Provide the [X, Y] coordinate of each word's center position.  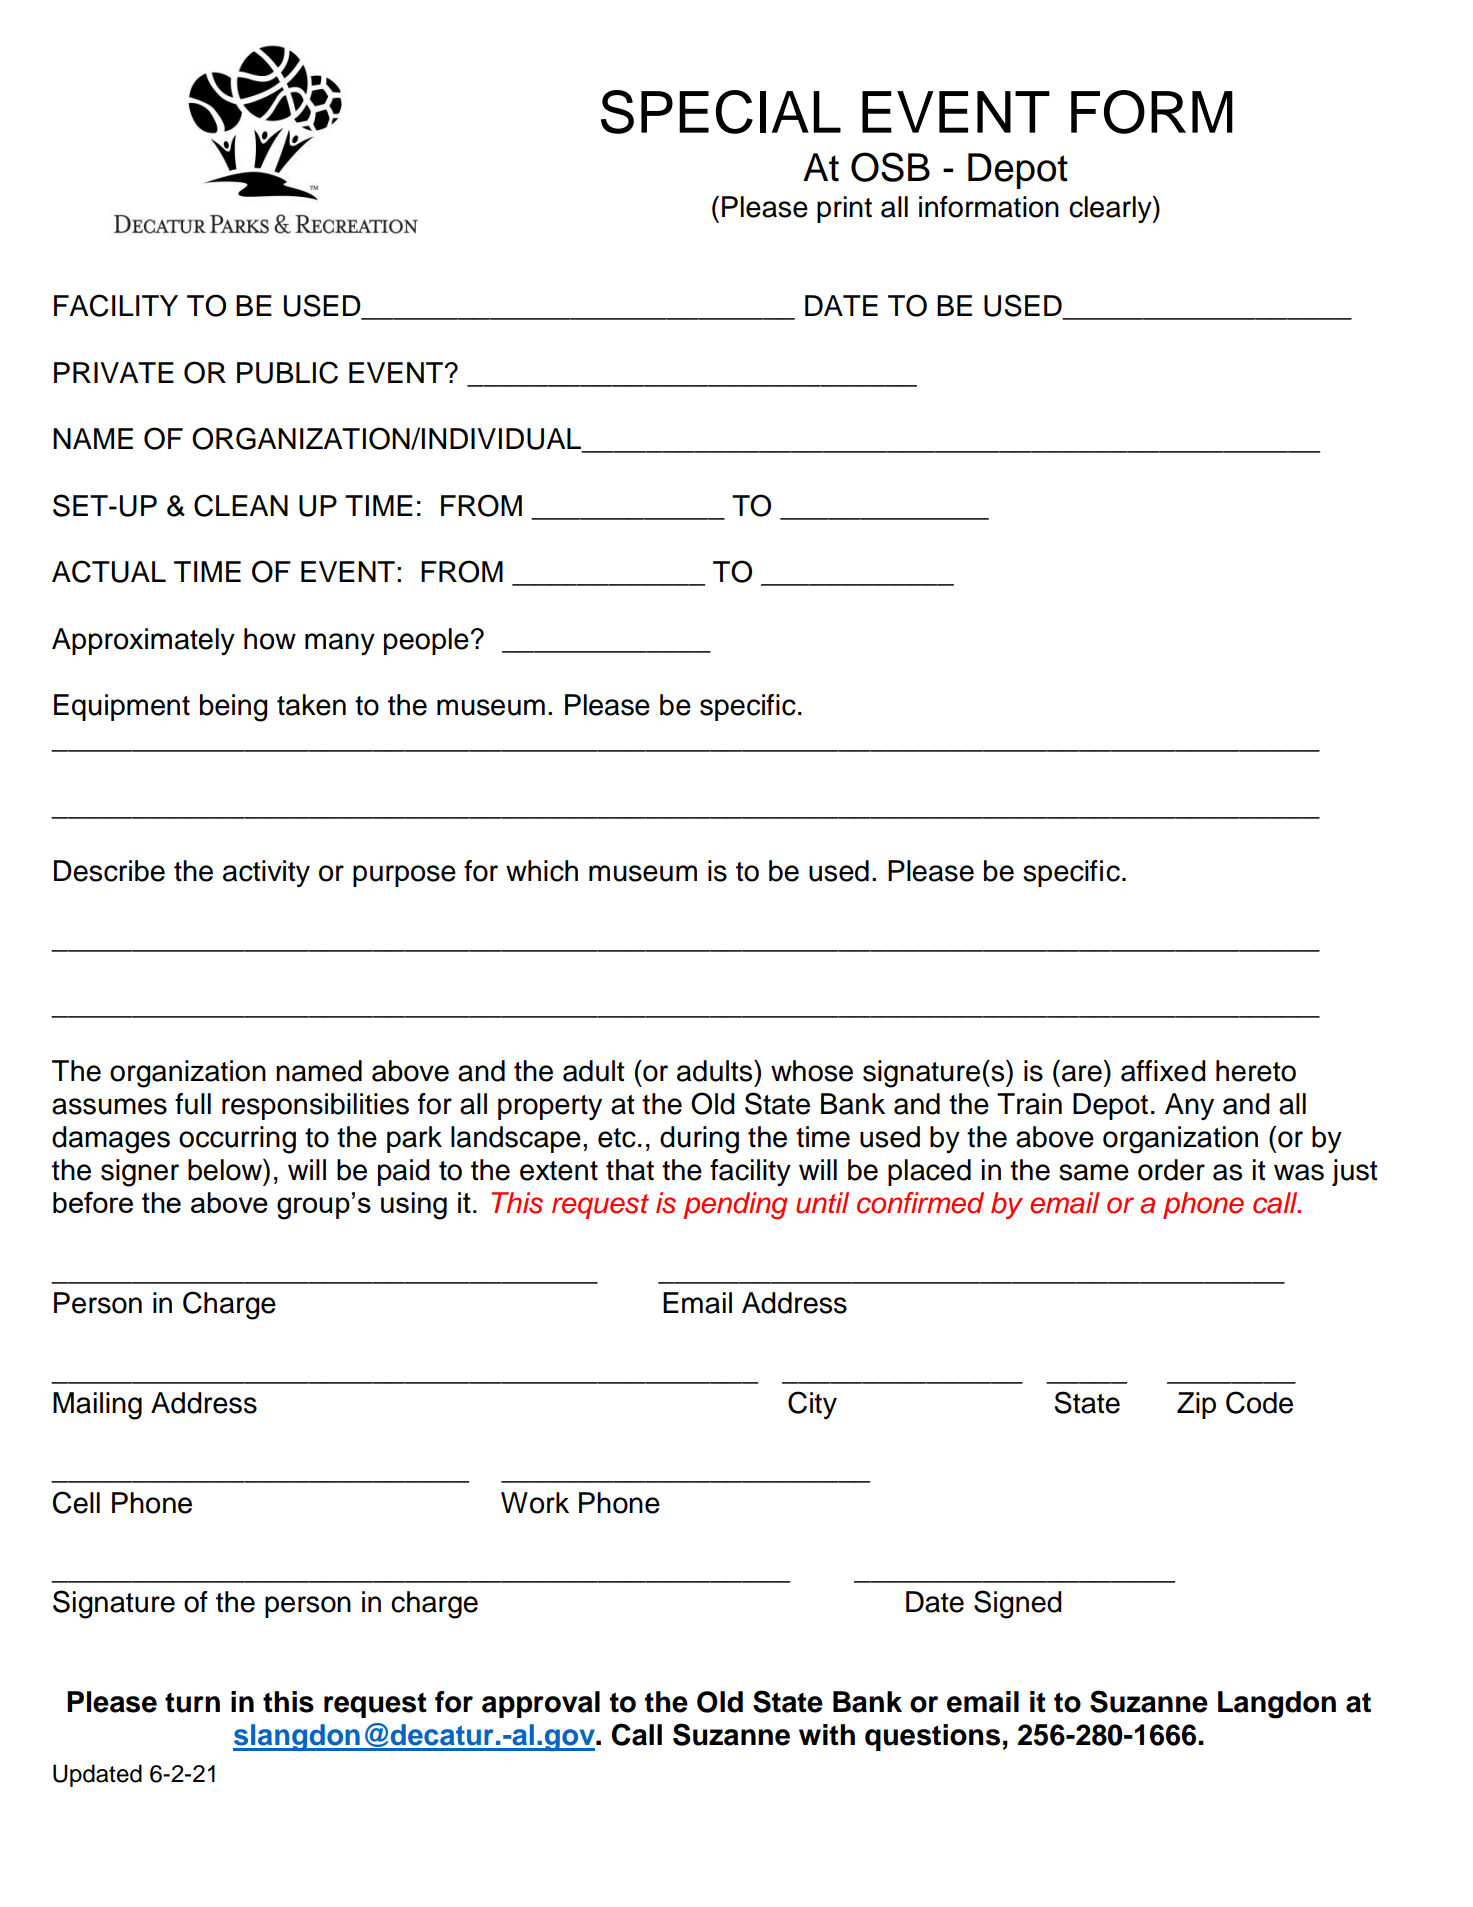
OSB [890, 167]
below [226, 1170]
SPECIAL [721, 112]
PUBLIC [287, 372]
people [426, 641]
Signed [1017, 1604]
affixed [1163, 1071]
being [233, 708]
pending [735, 1206]
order [1171, 1170]
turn [192, 1703]
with [827, 1734]
